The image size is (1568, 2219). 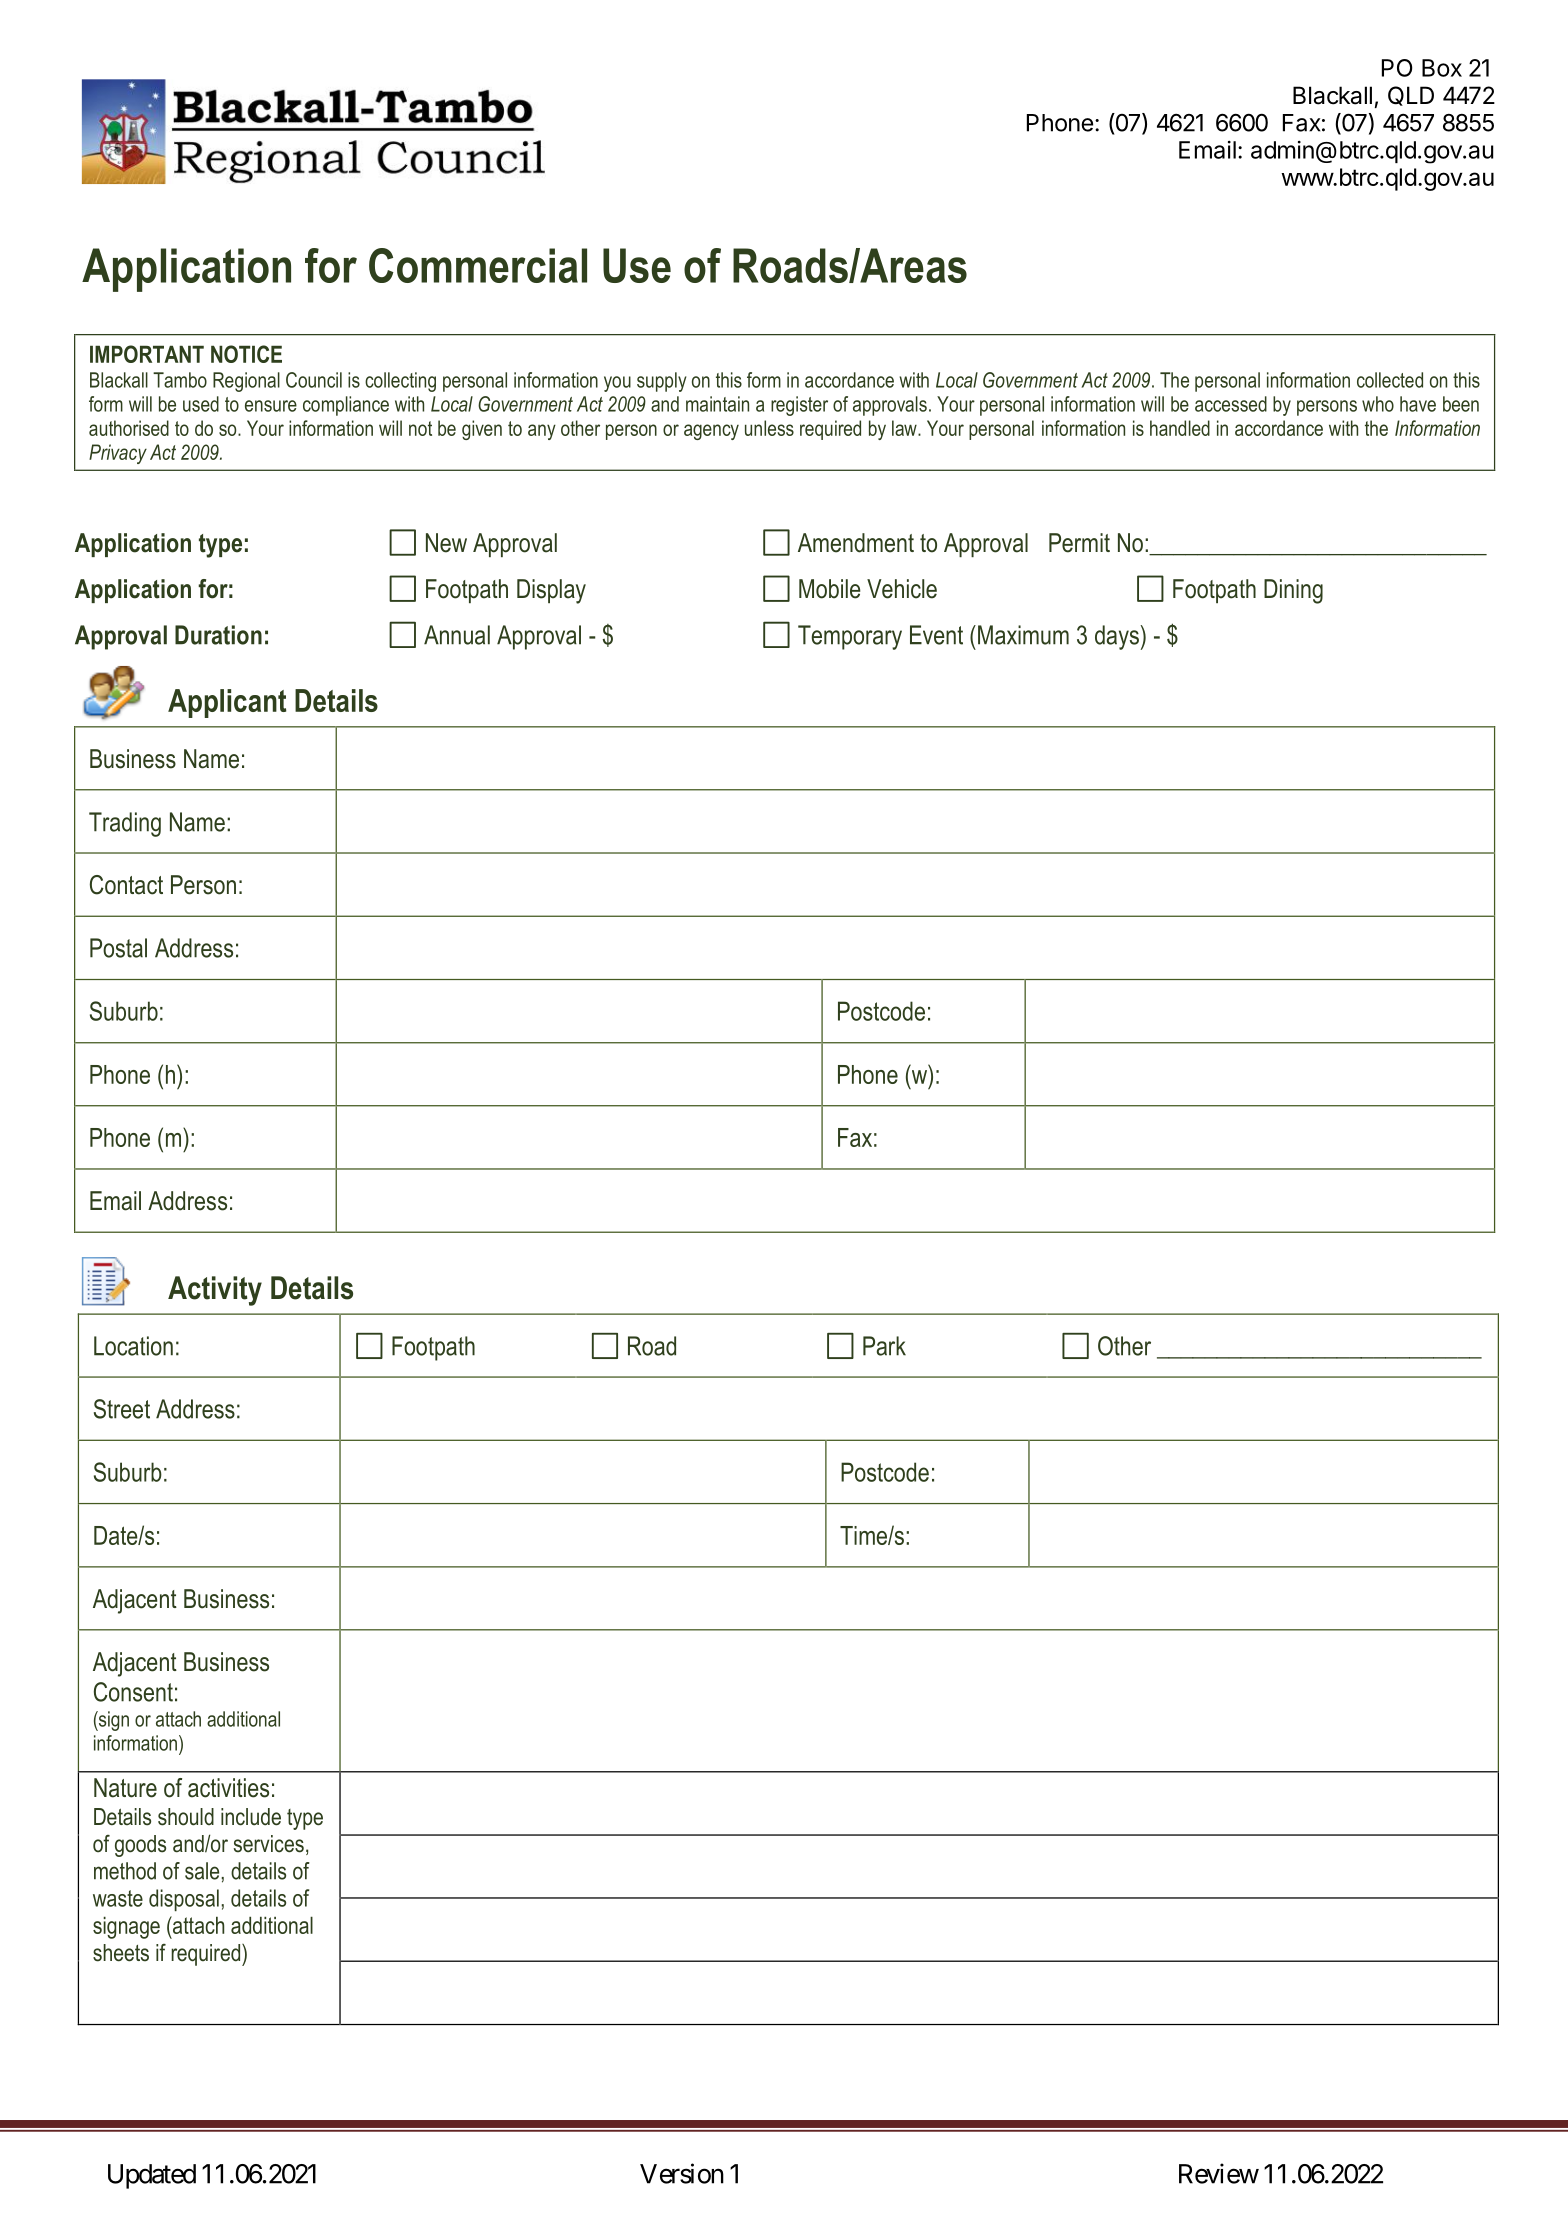 I want to click on Version, so click(x=682, y=2173).
